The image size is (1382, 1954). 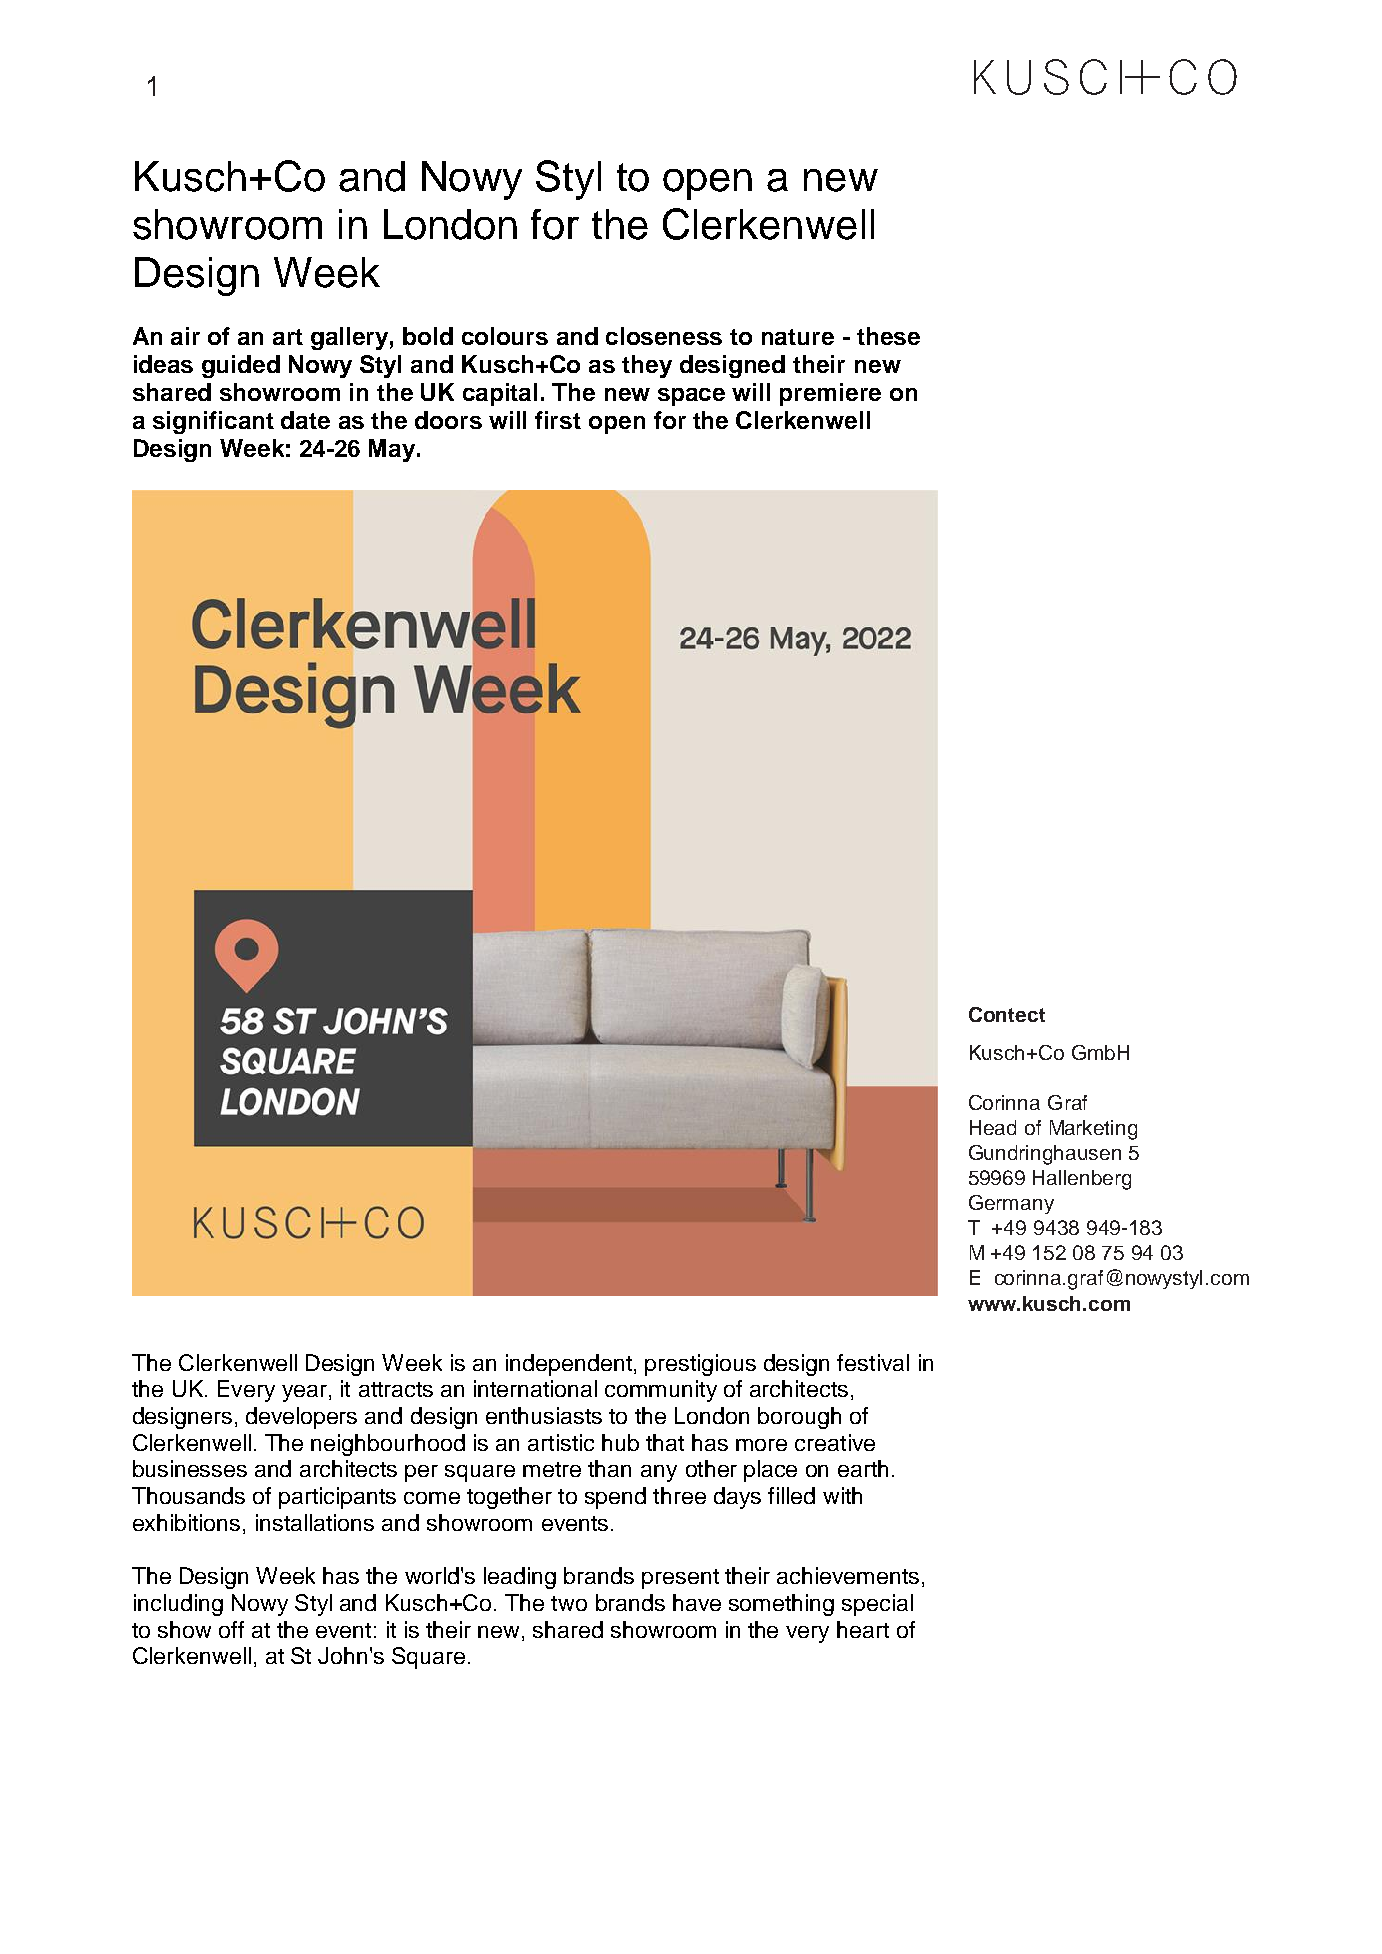 I want to click on Germany, so click(x=1011, y=1204).
